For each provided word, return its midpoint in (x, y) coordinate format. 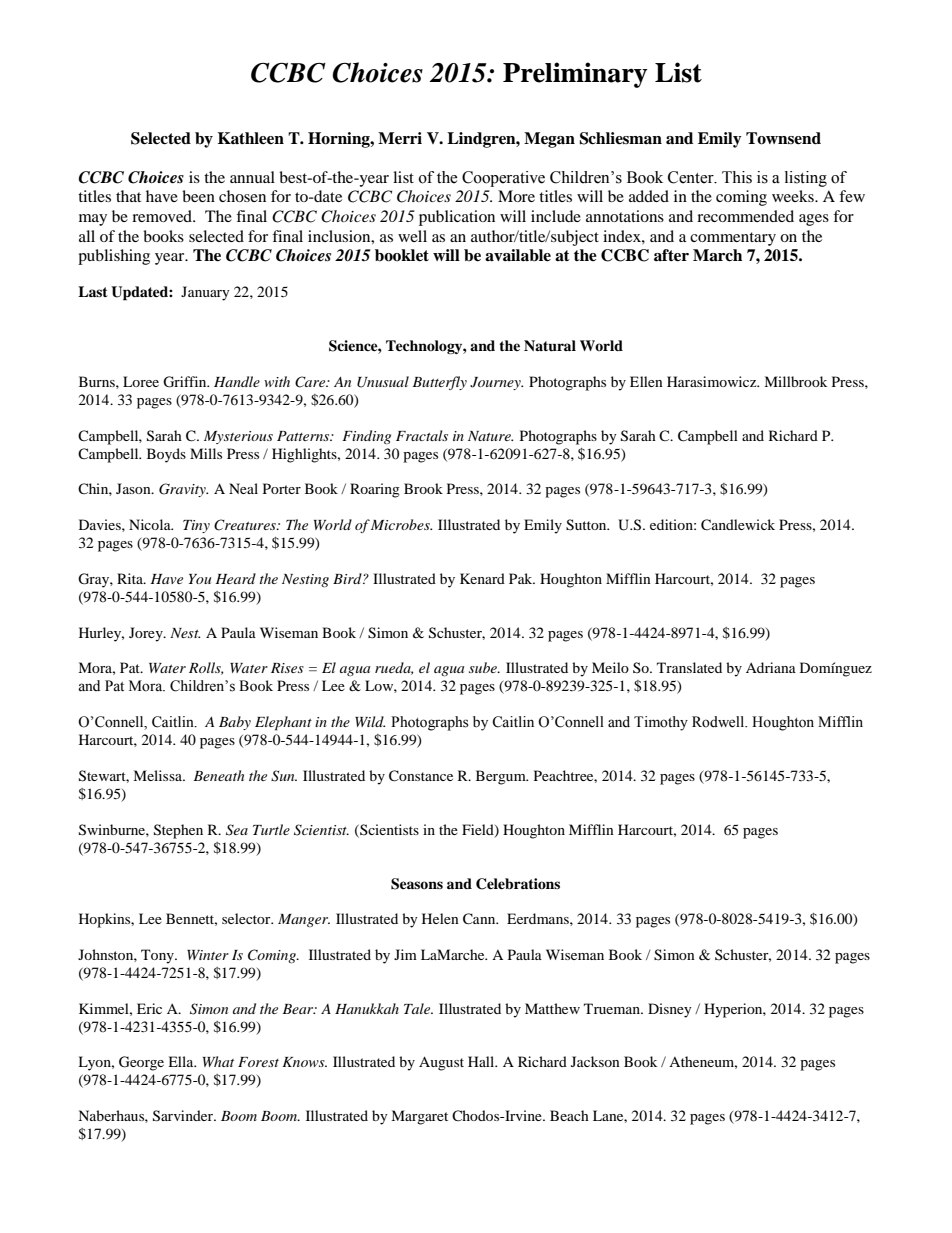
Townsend (783, 138)
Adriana (771, 667)
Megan (549, 140)
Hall (482, 1061)
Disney (670, 1010)
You (200, 579)
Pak (522, 578)
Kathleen (251, 138)
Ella (182, 1061)
